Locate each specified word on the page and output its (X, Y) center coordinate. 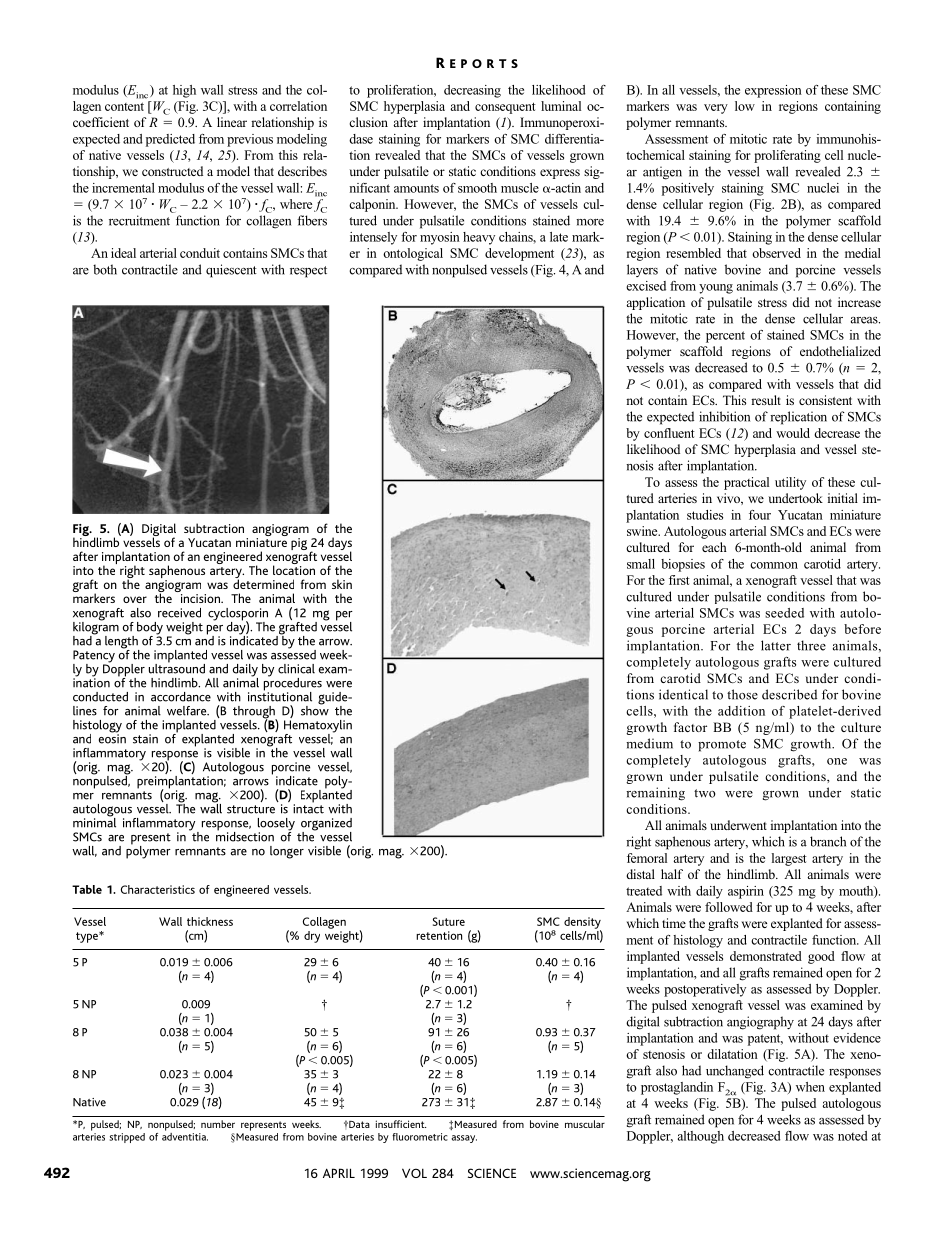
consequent (505, 108)
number (218, 1124)
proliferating (787, 156)
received (179, 613)
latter (776, 645)
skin (342, 584)
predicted (170, 140)
